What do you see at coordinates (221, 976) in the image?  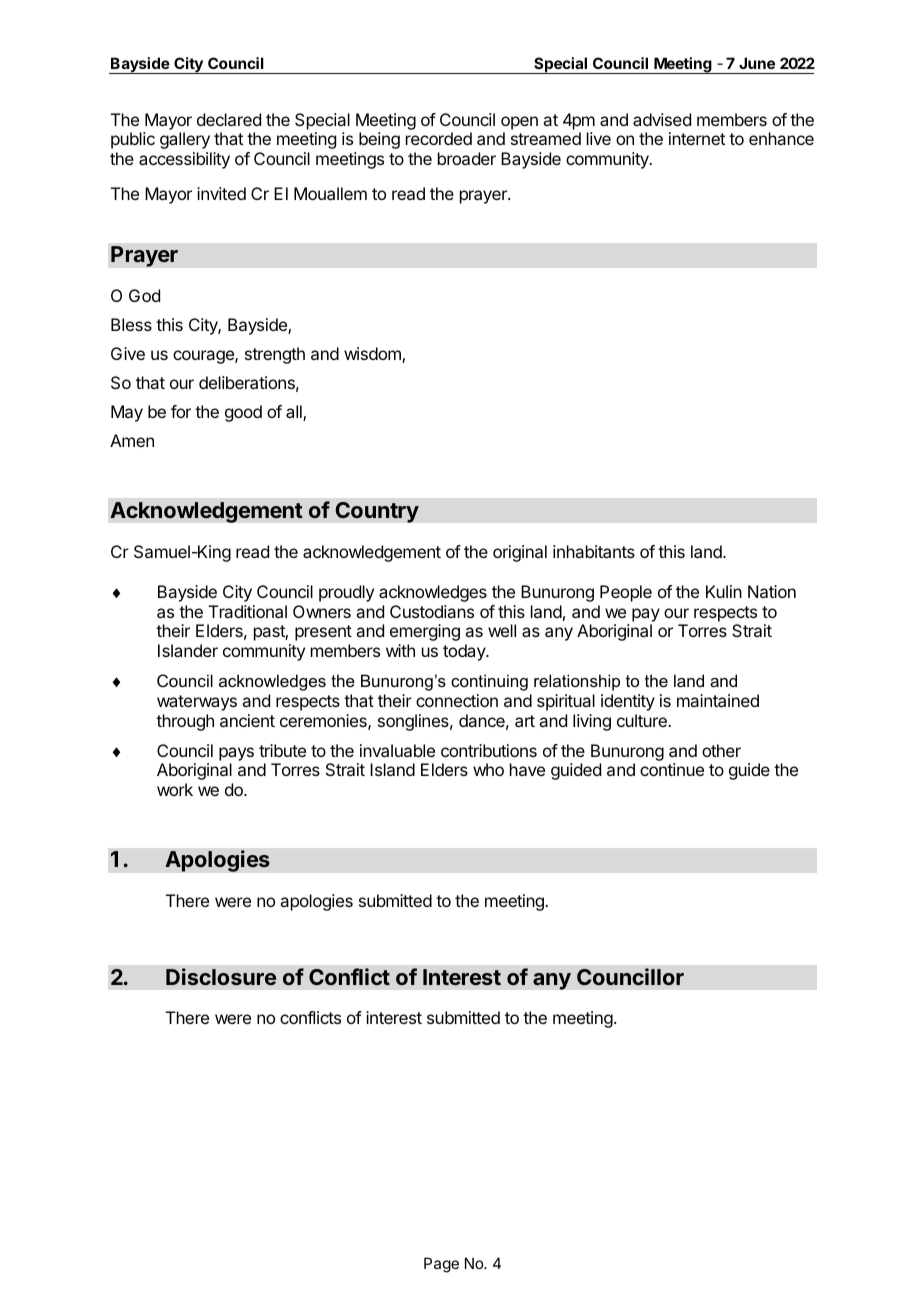 I see `Disclosure` at bounding box center [221, 976].
